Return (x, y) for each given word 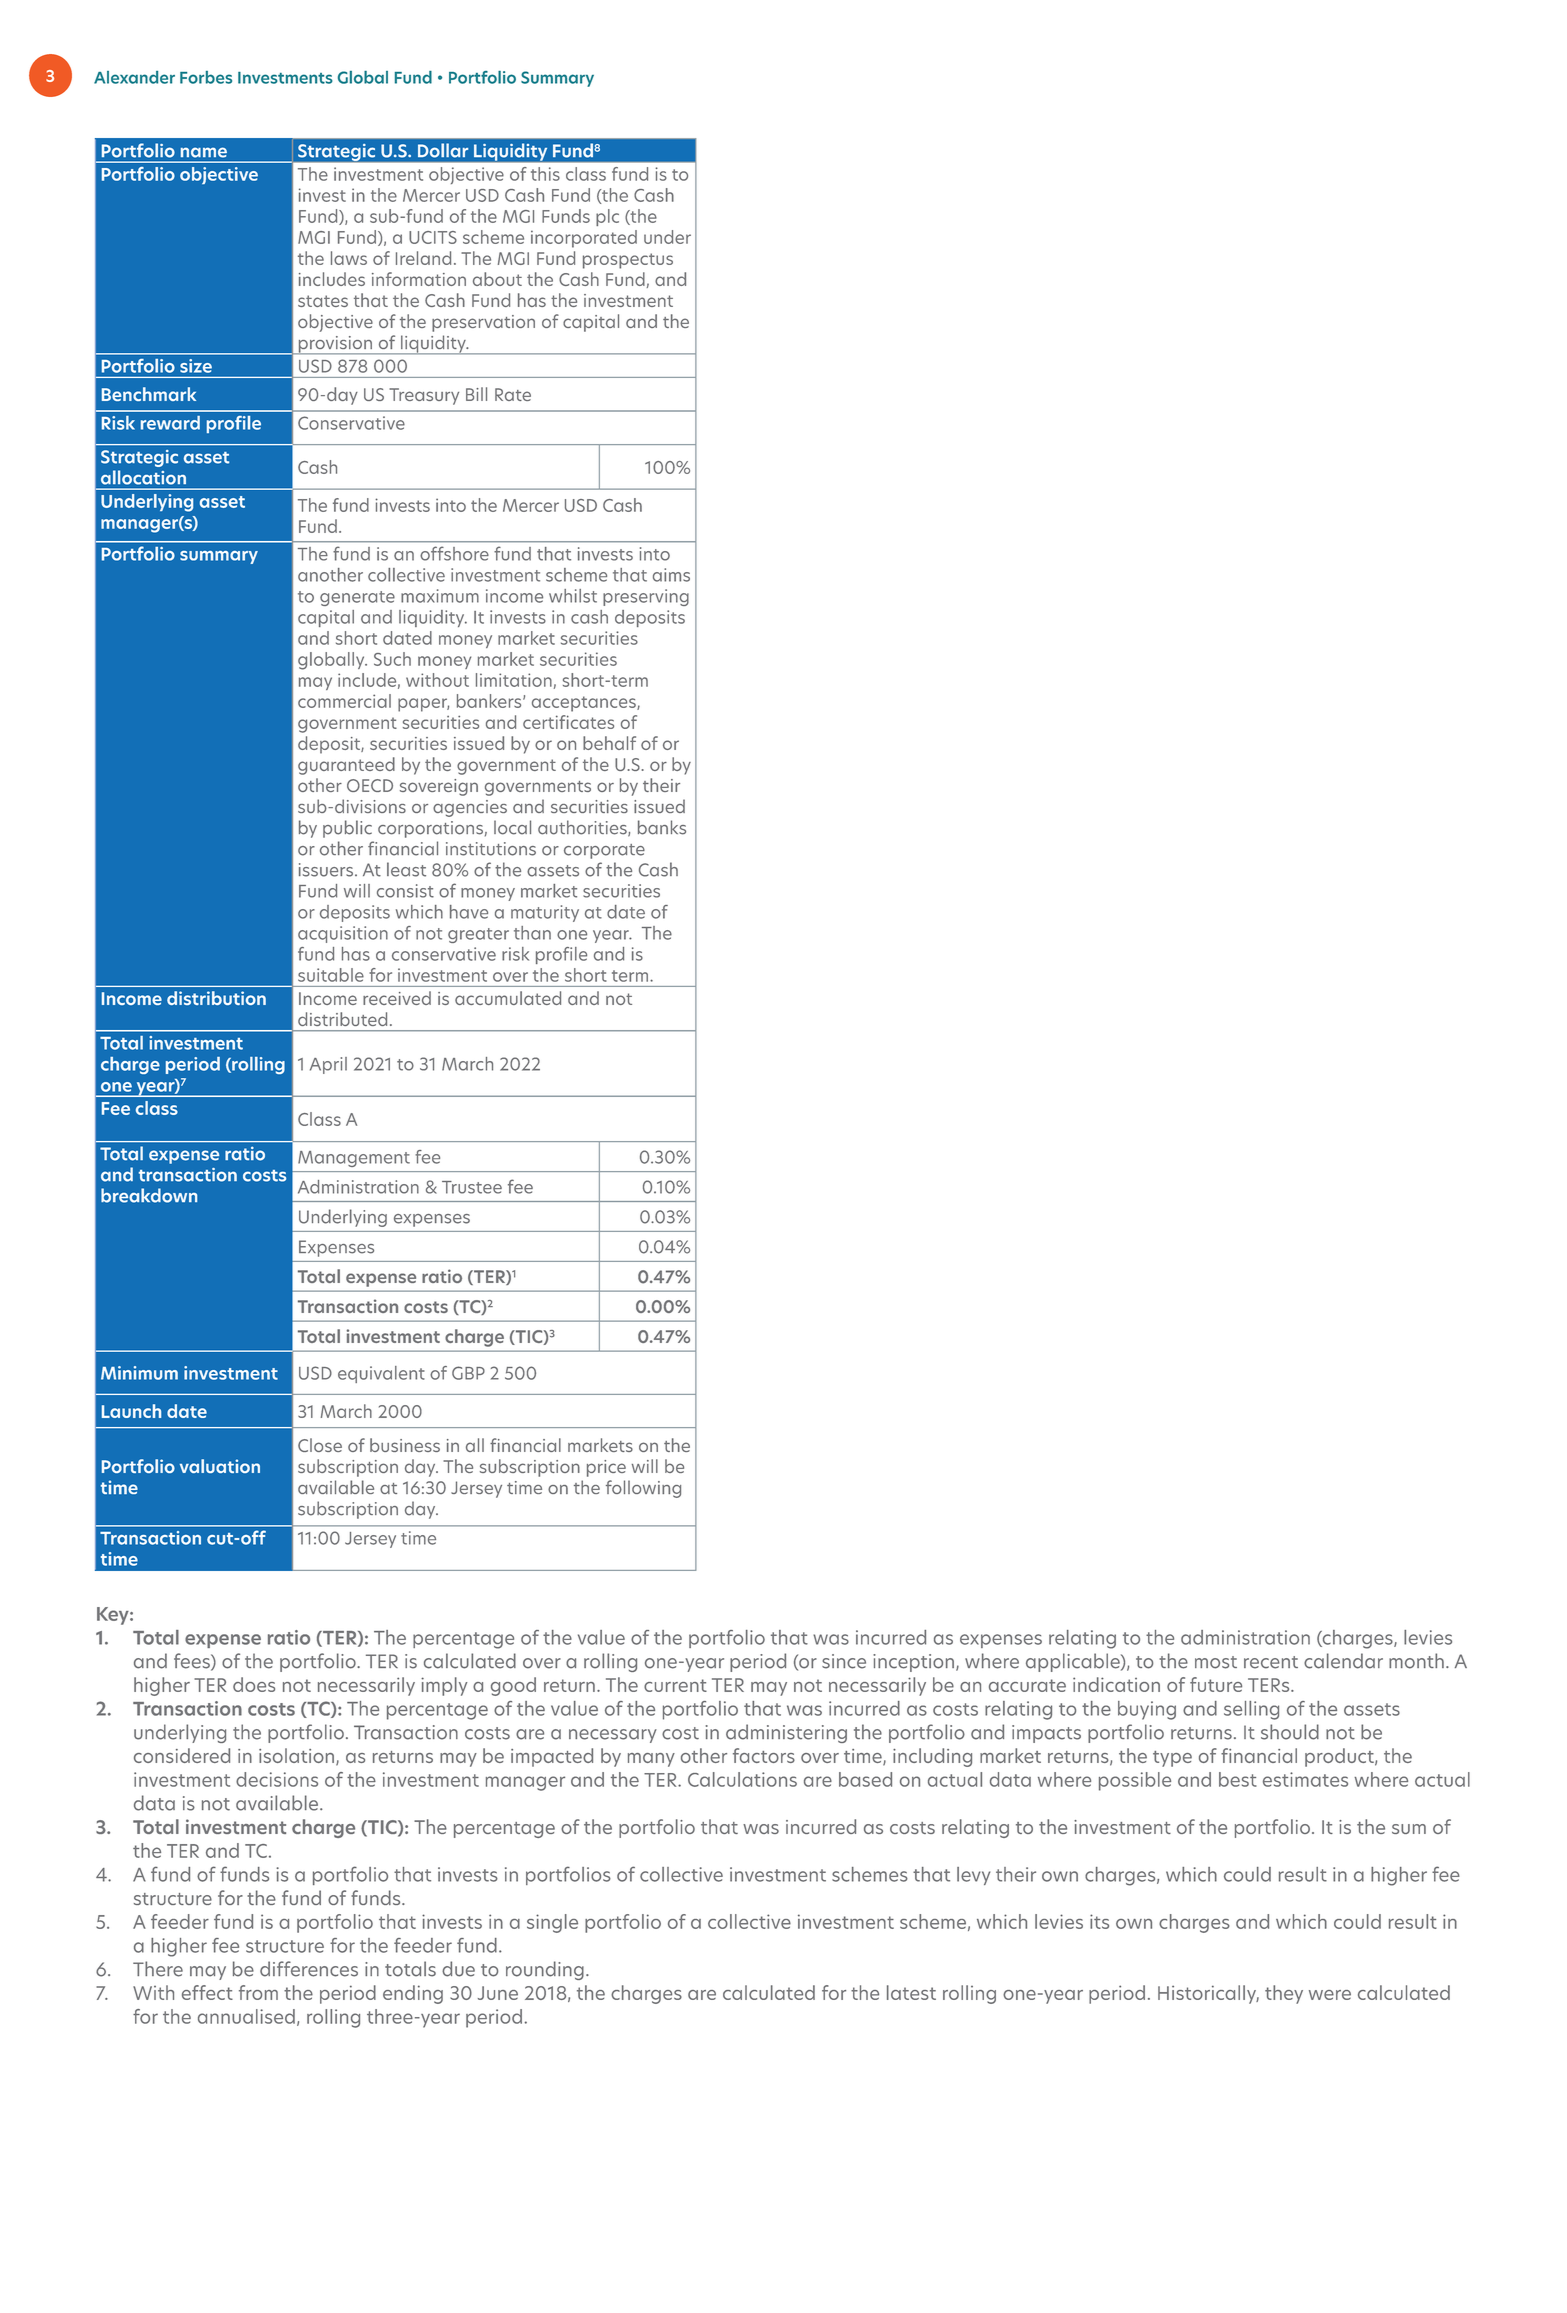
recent (1271, 1662)
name (204, 152)
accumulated (508, 998)
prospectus (628, 261)
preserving (646, 597)
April (328, 1065)
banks (662, 827)
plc (607, 217)
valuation (220, 1466)
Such (392, 659)
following (643, 1489)
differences (309, 1969)
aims (671, 575)
